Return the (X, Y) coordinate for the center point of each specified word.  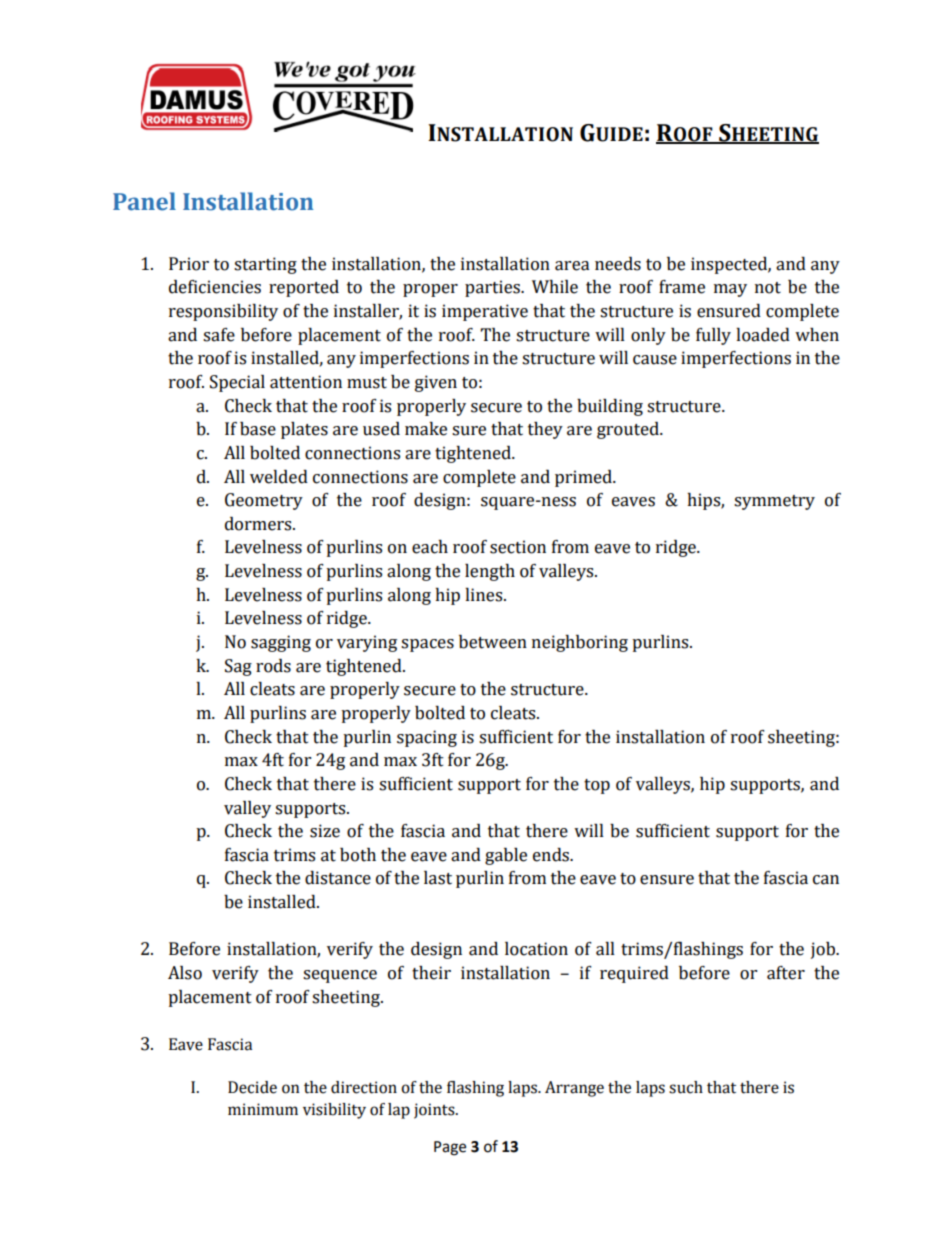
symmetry (774, 502)
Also (185, 973)
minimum (263, 1109)
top (597, 786)
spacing (427, 738)
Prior (189, 264)
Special (237, 383)
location (536, 949)
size (325, 831)
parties (493, 288)
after (786, 973)
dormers (259, 524)
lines (485, 595)
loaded (763, 335)
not (768, 288)
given (436, 383)
